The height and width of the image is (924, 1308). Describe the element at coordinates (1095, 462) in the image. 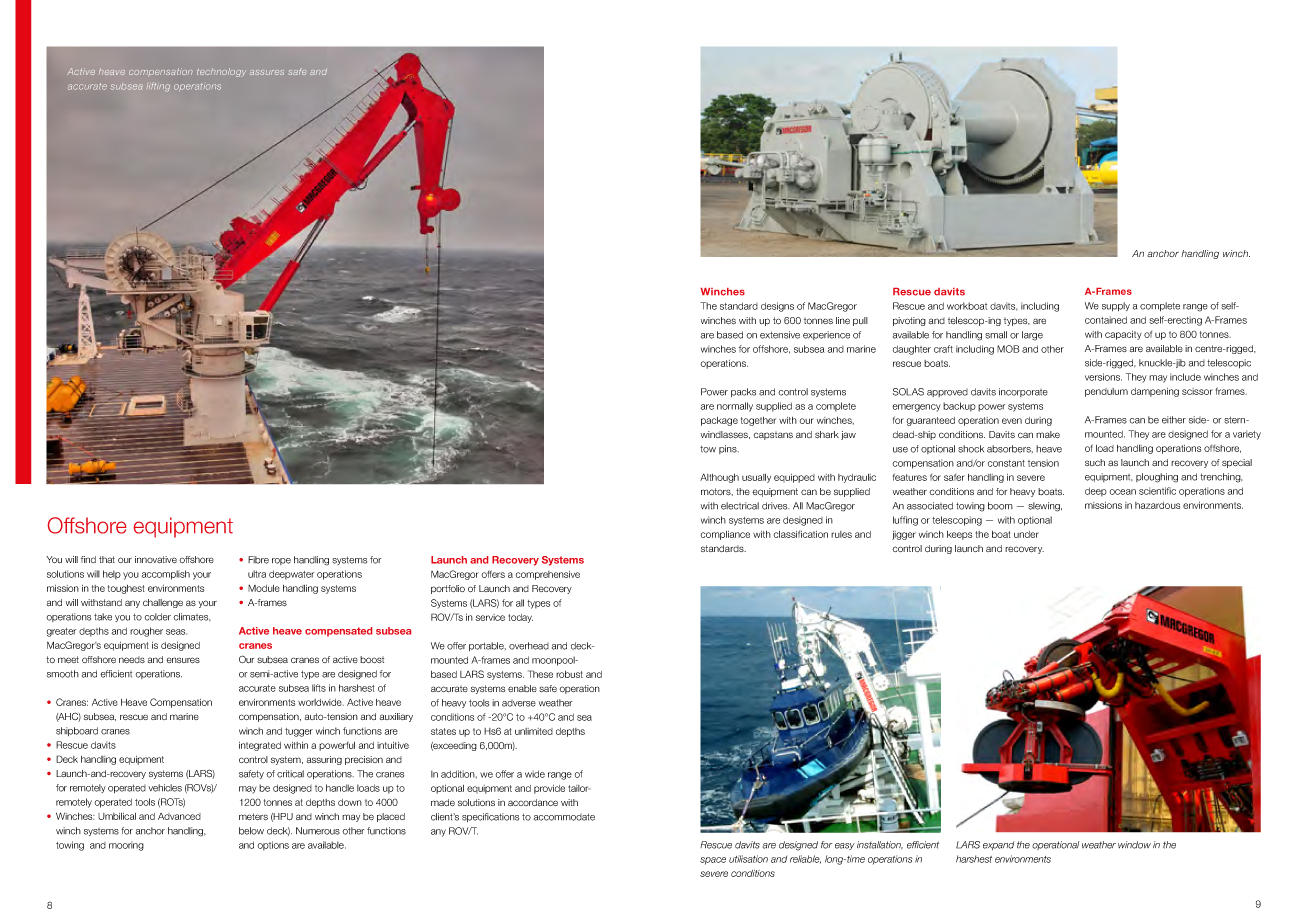

I see `such` at that location.
